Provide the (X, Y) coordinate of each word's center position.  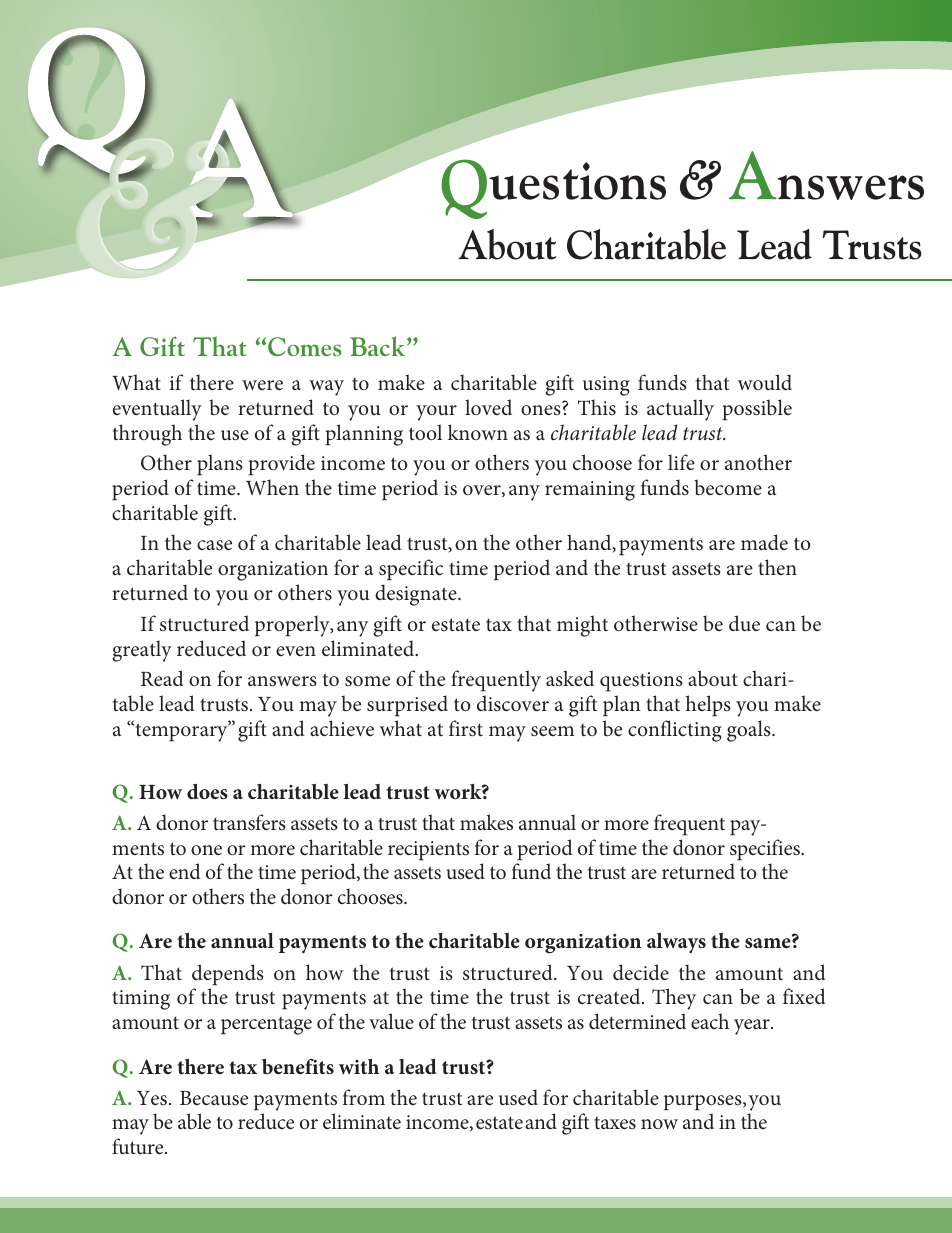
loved (488, 407)
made (764, 542)
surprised (407, 706)
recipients (428, 851)
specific (411, 570)
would (765, 382)
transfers (249, 822)
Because (214, 1098)
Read (162, 678)
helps (708, 706)
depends (228, 975)
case (214, 545)
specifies (766, 850)
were (262, 385)
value (391, 1021)
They (674, 999)
